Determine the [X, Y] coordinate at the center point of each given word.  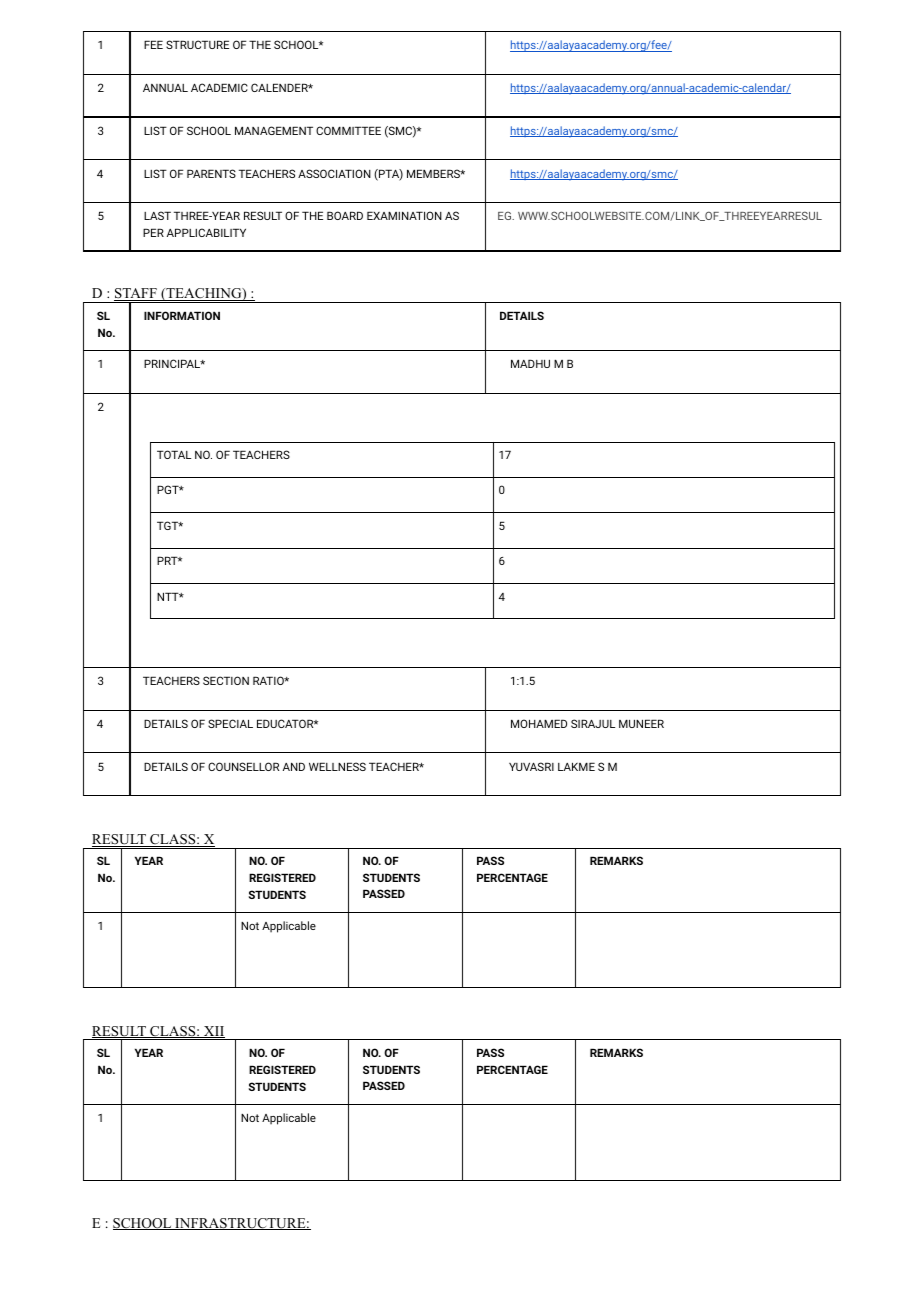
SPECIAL [230, 723]
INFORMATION [182, 315]
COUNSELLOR [243, 766]
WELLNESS [337, 766]
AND [294, 766]
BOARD [345, 215]
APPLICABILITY [206, 232]
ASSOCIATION [334, 173]
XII [213, 1032]
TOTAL [174, 454]
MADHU [530, 363]
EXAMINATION [404, 215]
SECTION [226, 680]
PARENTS [211, 173]
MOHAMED [539, 723]
